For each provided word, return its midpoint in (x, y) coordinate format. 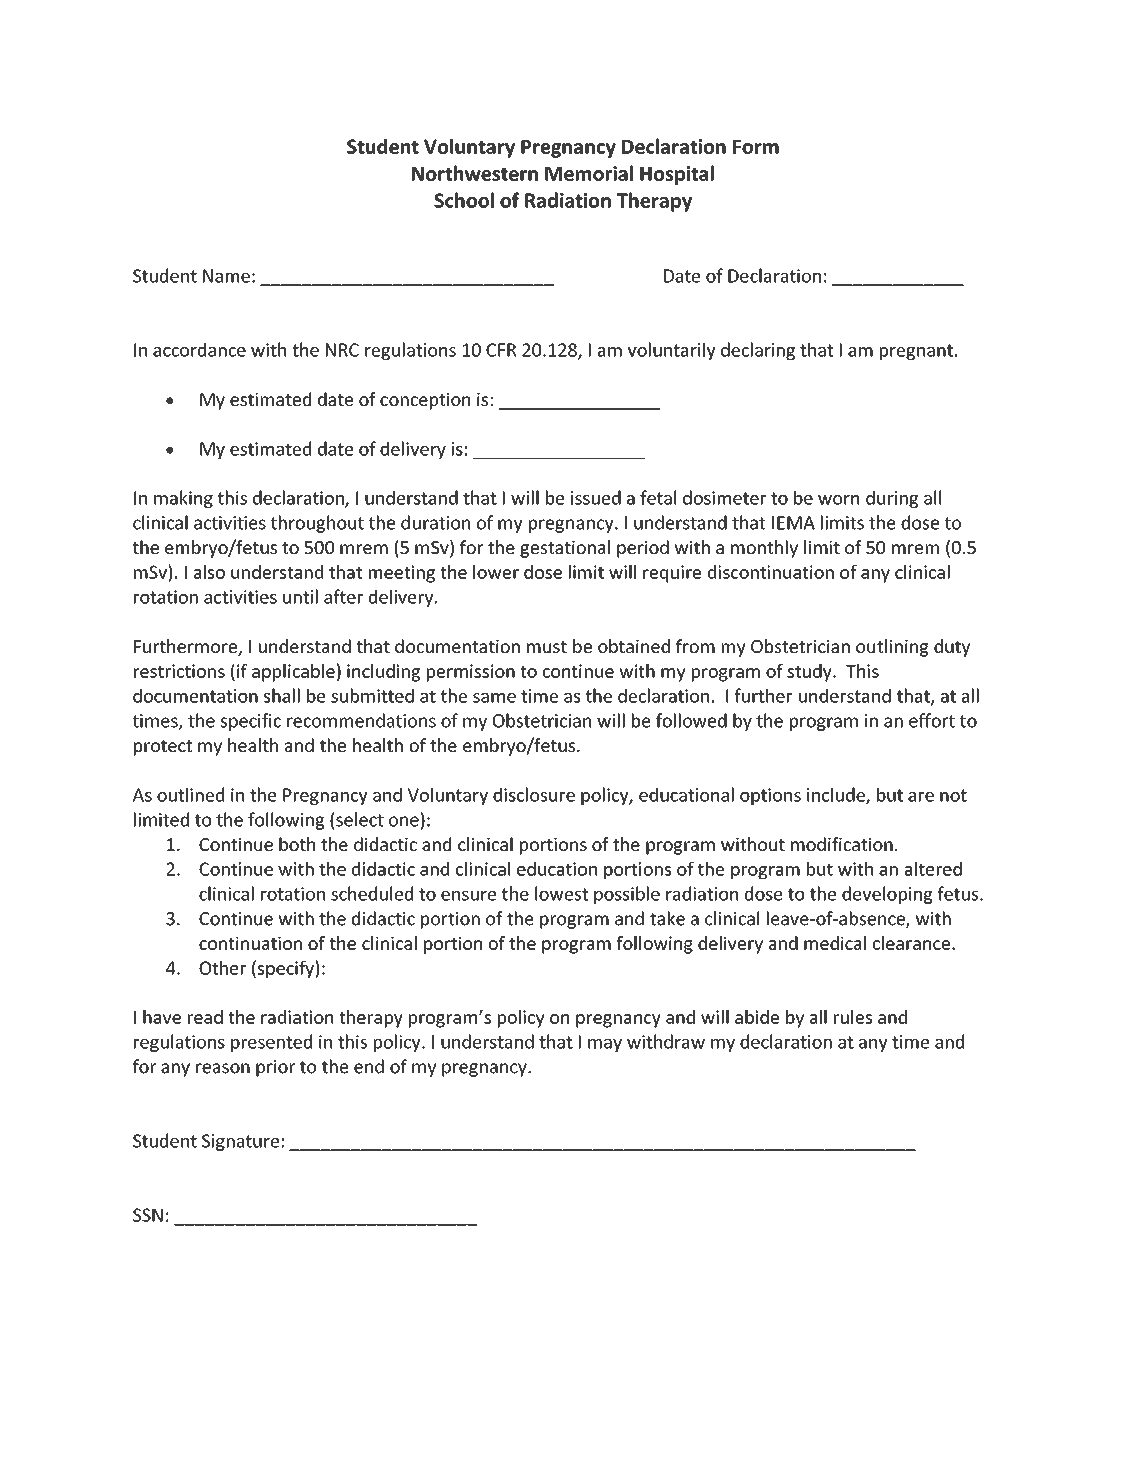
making (183, 499)
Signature (240, 1142)
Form (756, 147)
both (297, 844)
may (605, 1045)
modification (842, 844)
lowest (561, 893)
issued (596, 497)
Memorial (589, 173)
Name (226, 276)
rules (853, 1017)
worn (838, 500)
